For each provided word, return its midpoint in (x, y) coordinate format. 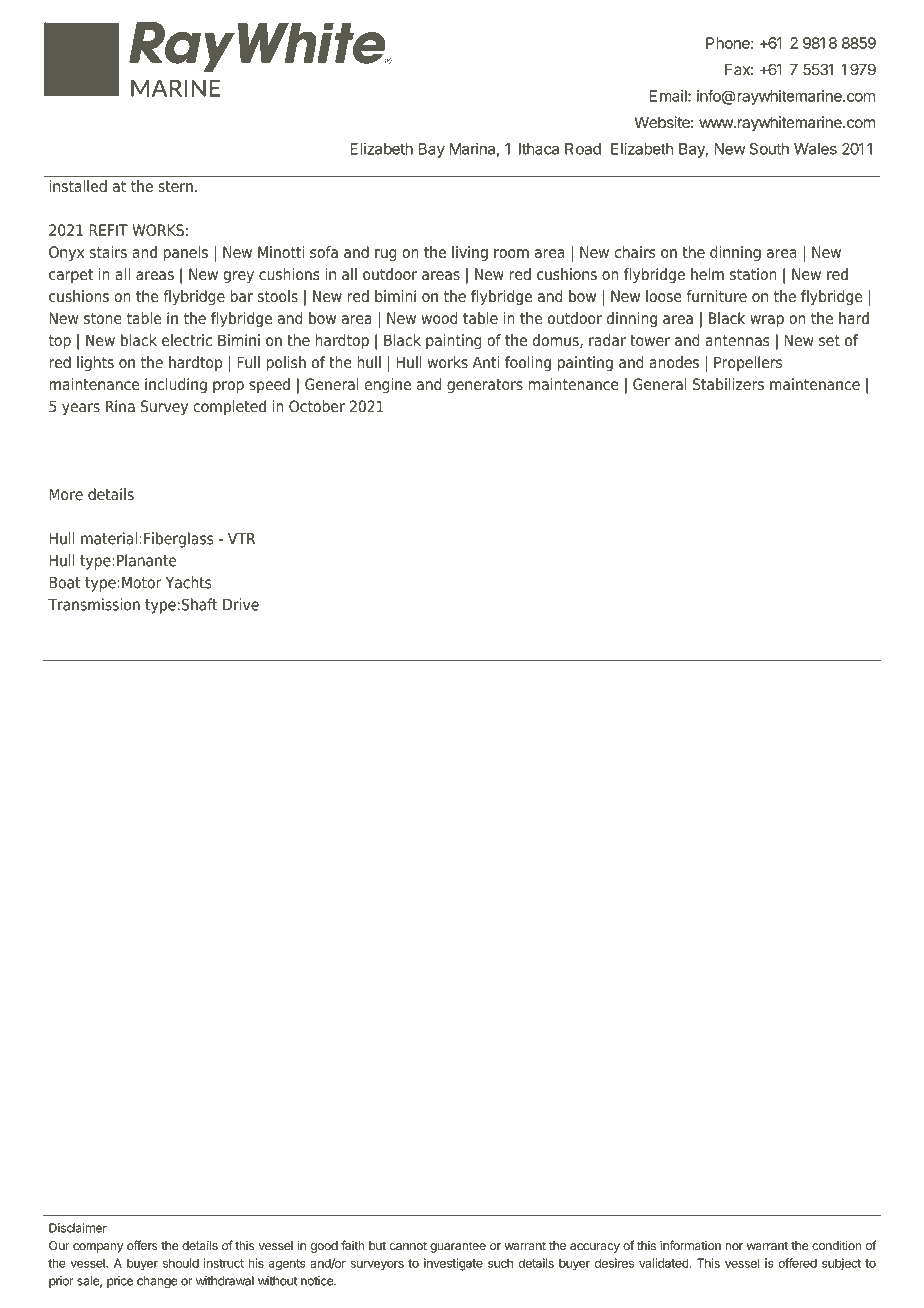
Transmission (94, 604)
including (176, 386)
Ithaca (539, 149)
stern (175, 186)
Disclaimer (78, 1228)
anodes (674, 362)
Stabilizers (728, 384)
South (769, 149)
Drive (241, 604)
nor (734, 1246)
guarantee (458, 1247)
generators (485, 386)
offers (142, 1245)
